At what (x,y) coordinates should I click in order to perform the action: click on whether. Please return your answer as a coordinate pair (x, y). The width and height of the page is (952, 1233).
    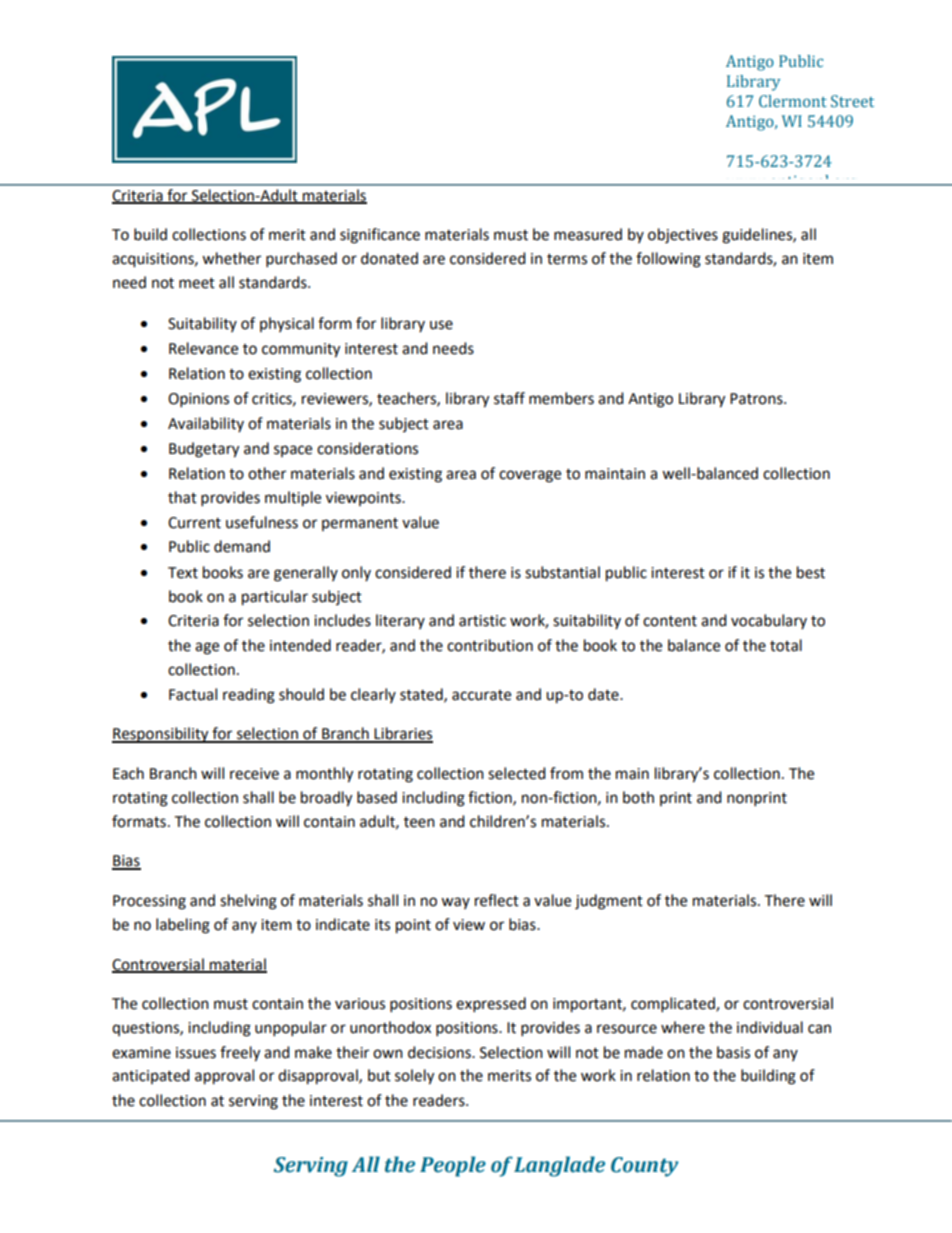
    Looking at the image, I should click on (231, 258).
